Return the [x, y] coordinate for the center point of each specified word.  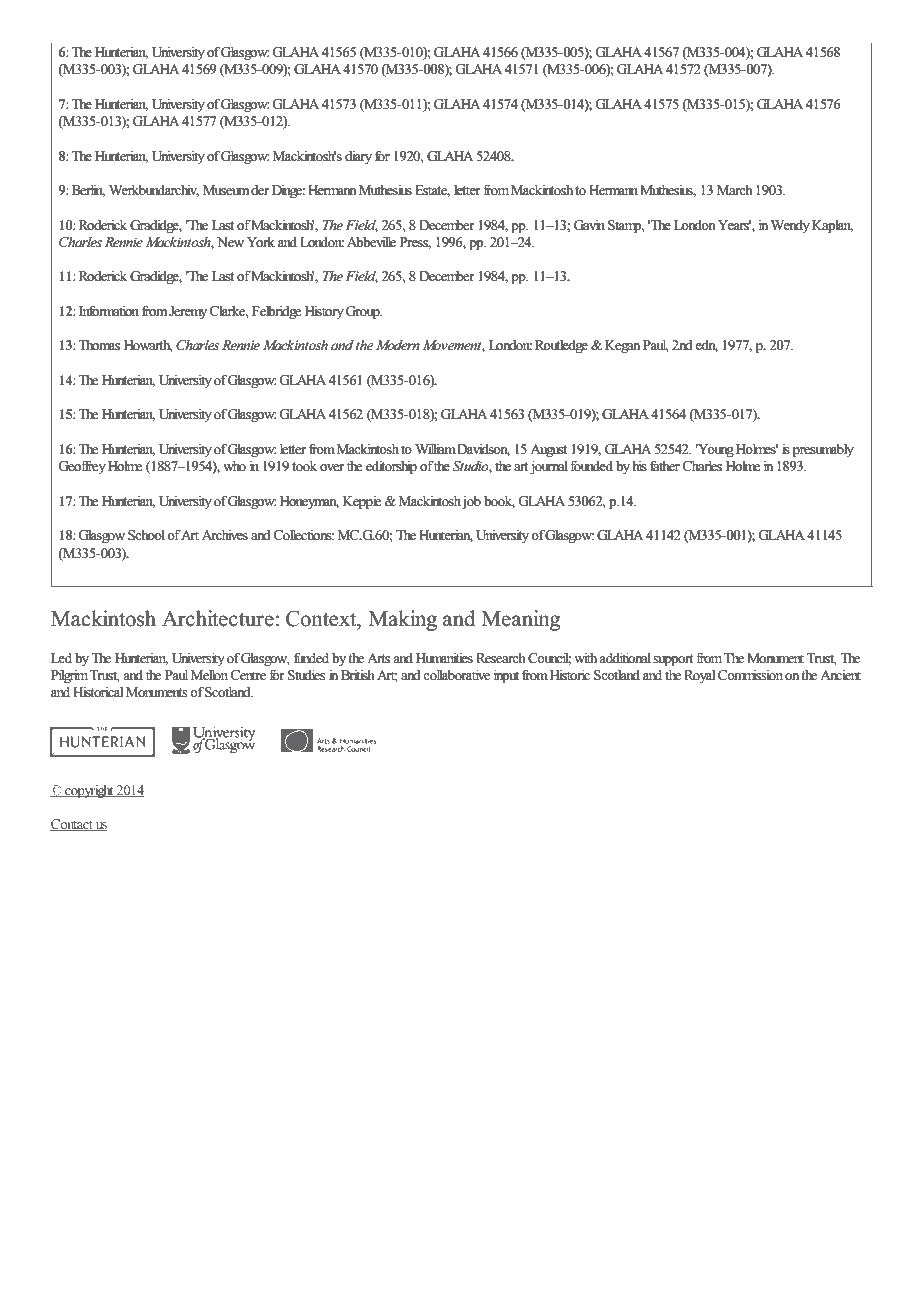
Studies [307, 675]
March [735, 190]
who [234, 466]
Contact [72, 825]
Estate [432, 191]
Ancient [840, 675]
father [665, 465]
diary [358, 157]
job [470, 502]
